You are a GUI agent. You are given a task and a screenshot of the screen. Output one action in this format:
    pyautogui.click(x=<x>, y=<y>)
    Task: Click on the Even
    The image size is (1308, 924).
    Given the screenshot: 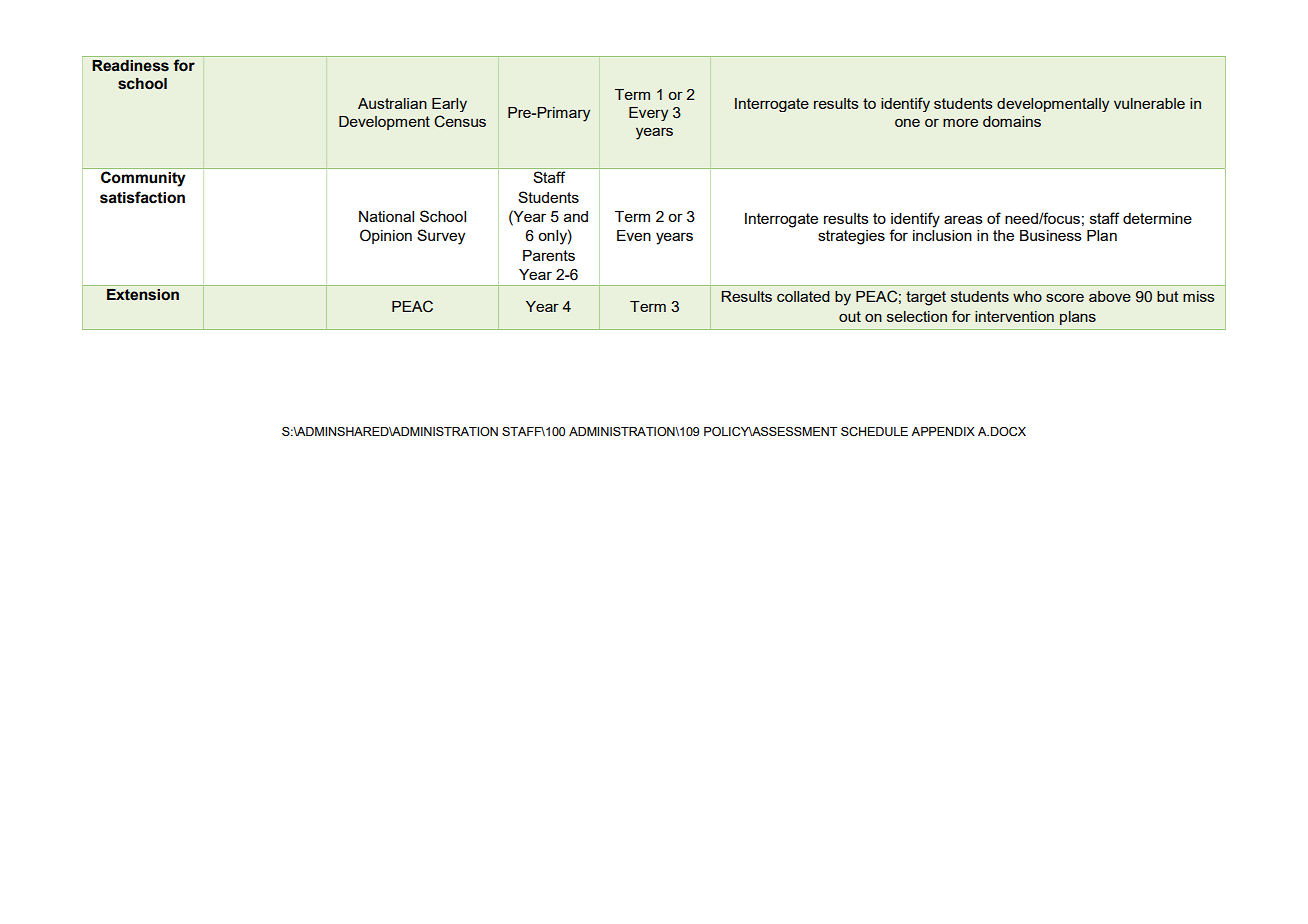 What is the action you would take?
    pyautogui.click(x=634, y=235)
